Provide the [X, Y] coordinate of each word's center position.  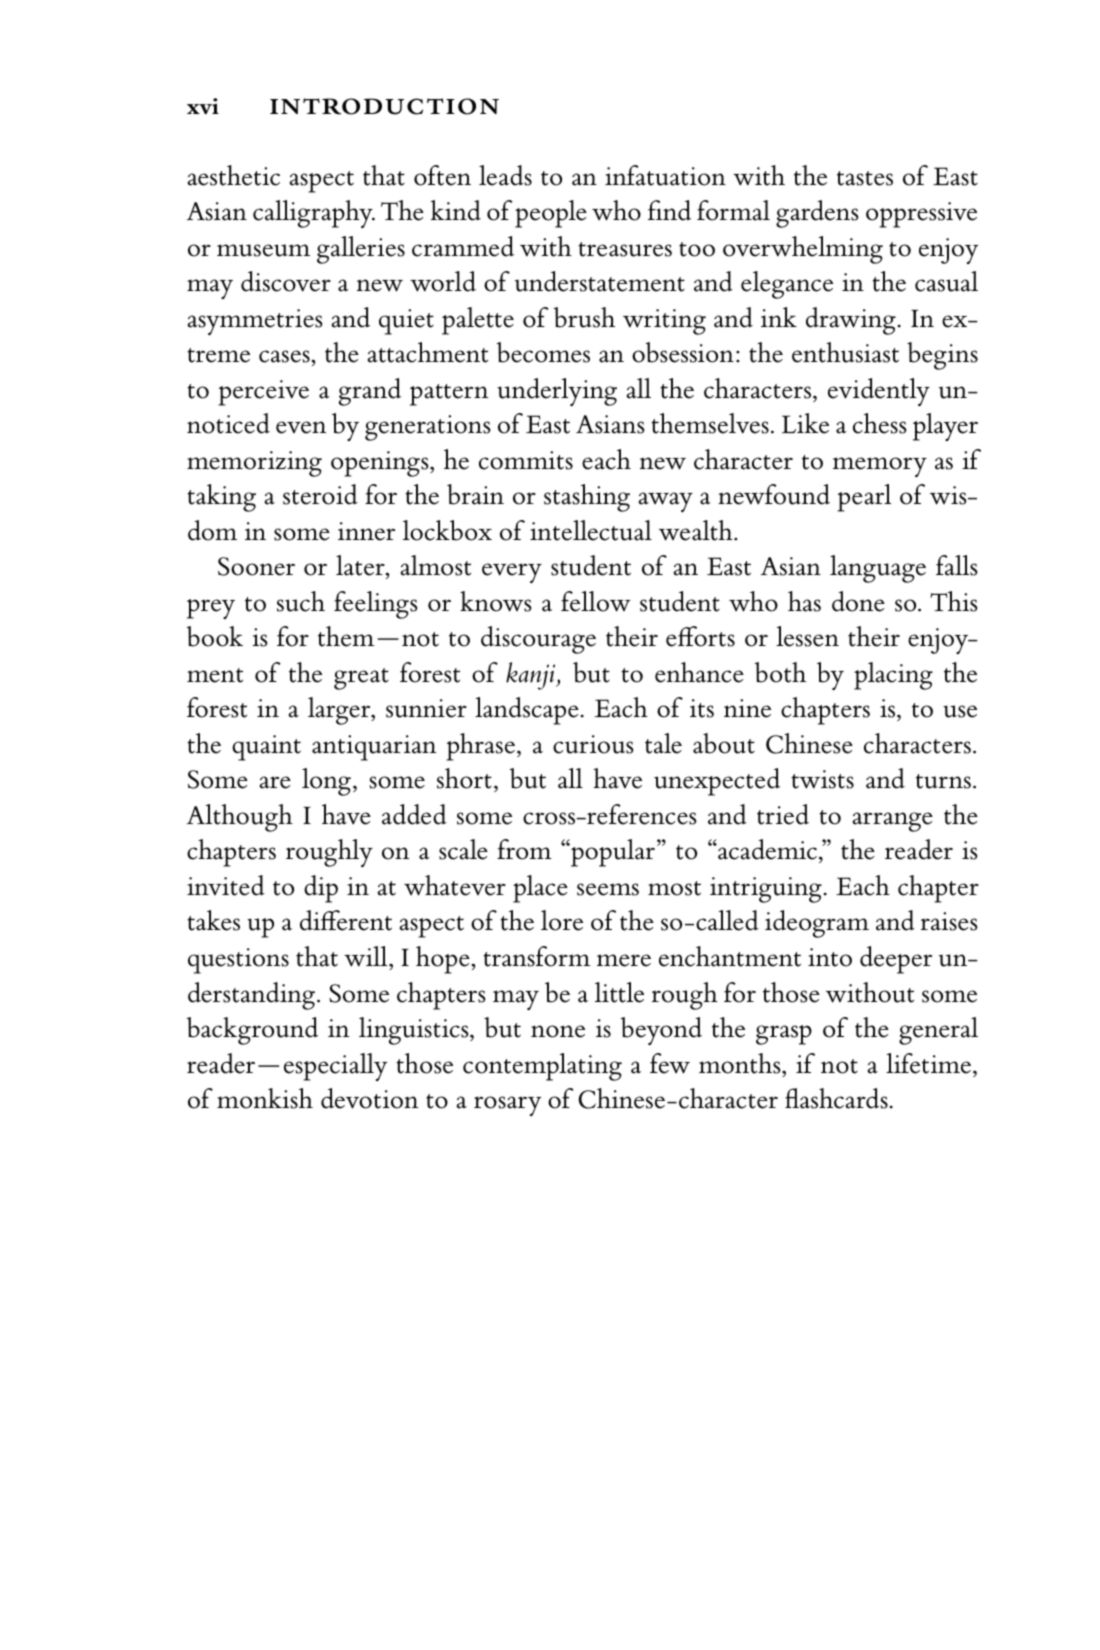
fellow [596, 601]
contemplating [542, 1067]
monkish [265, 1098]
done [858, 601]
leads [505, 175]
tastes [865, 178]
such [301, 601]
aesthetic [234, 175]
